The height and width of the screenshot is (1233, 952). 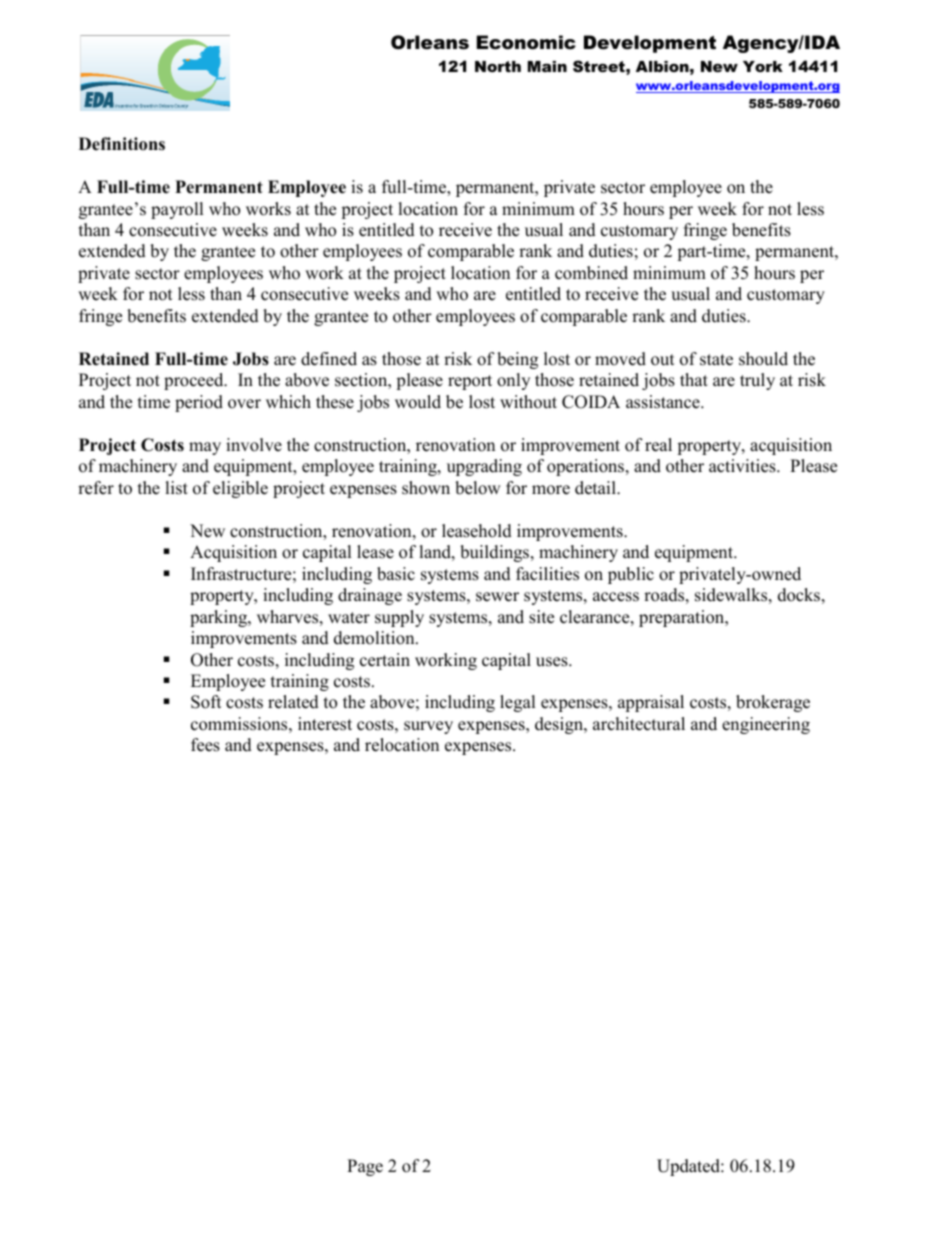 I want to click on parking, so click(x=219, y=618).
